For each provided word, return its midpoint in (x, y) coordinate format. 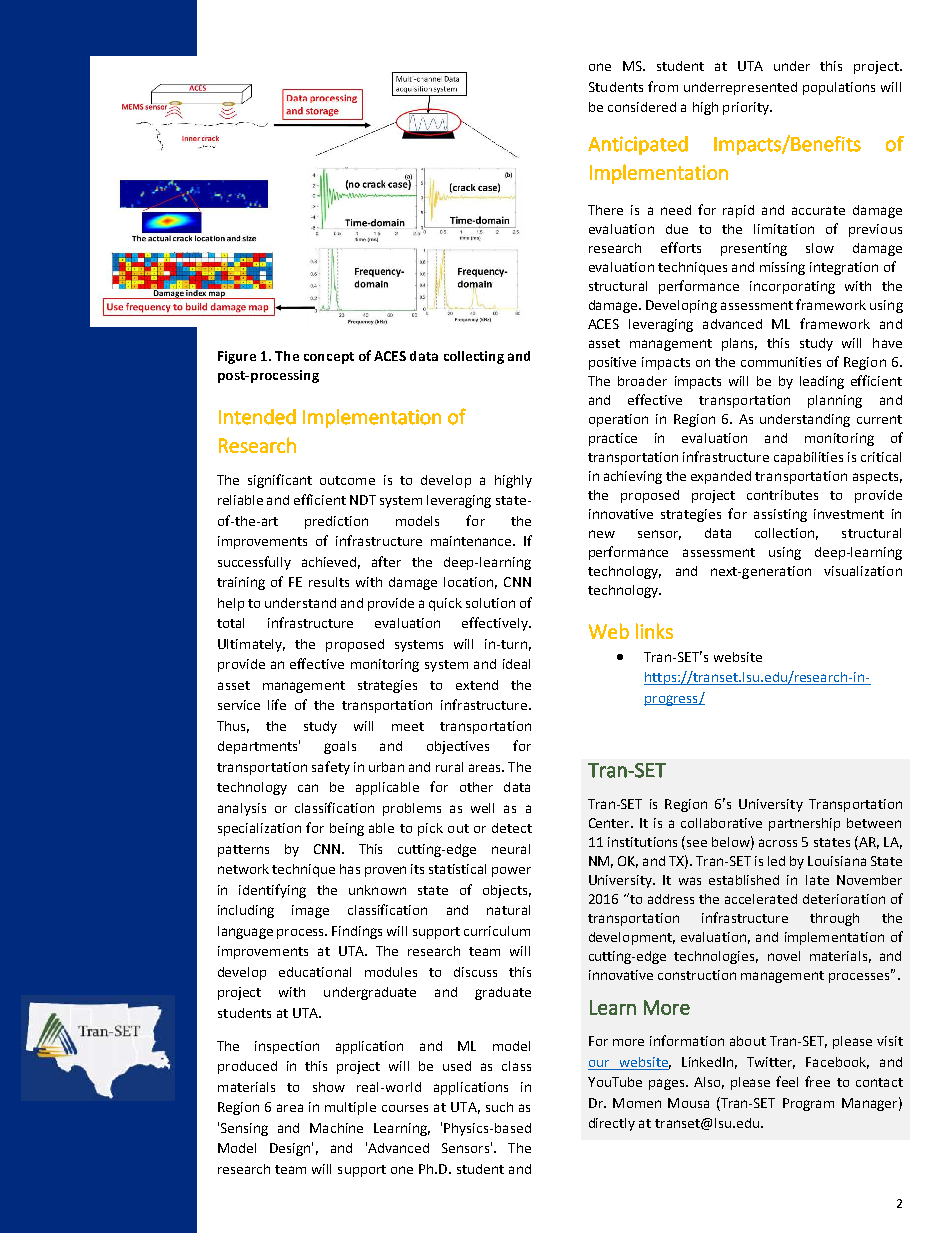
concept (329, 358)
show (329, 1087)
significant (280, 481)
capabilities (808, 458)
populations (839, 88)
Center (611, 823)
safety (331, 768)
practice (613, 439)
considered (642, 107)
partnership (804, 824)
